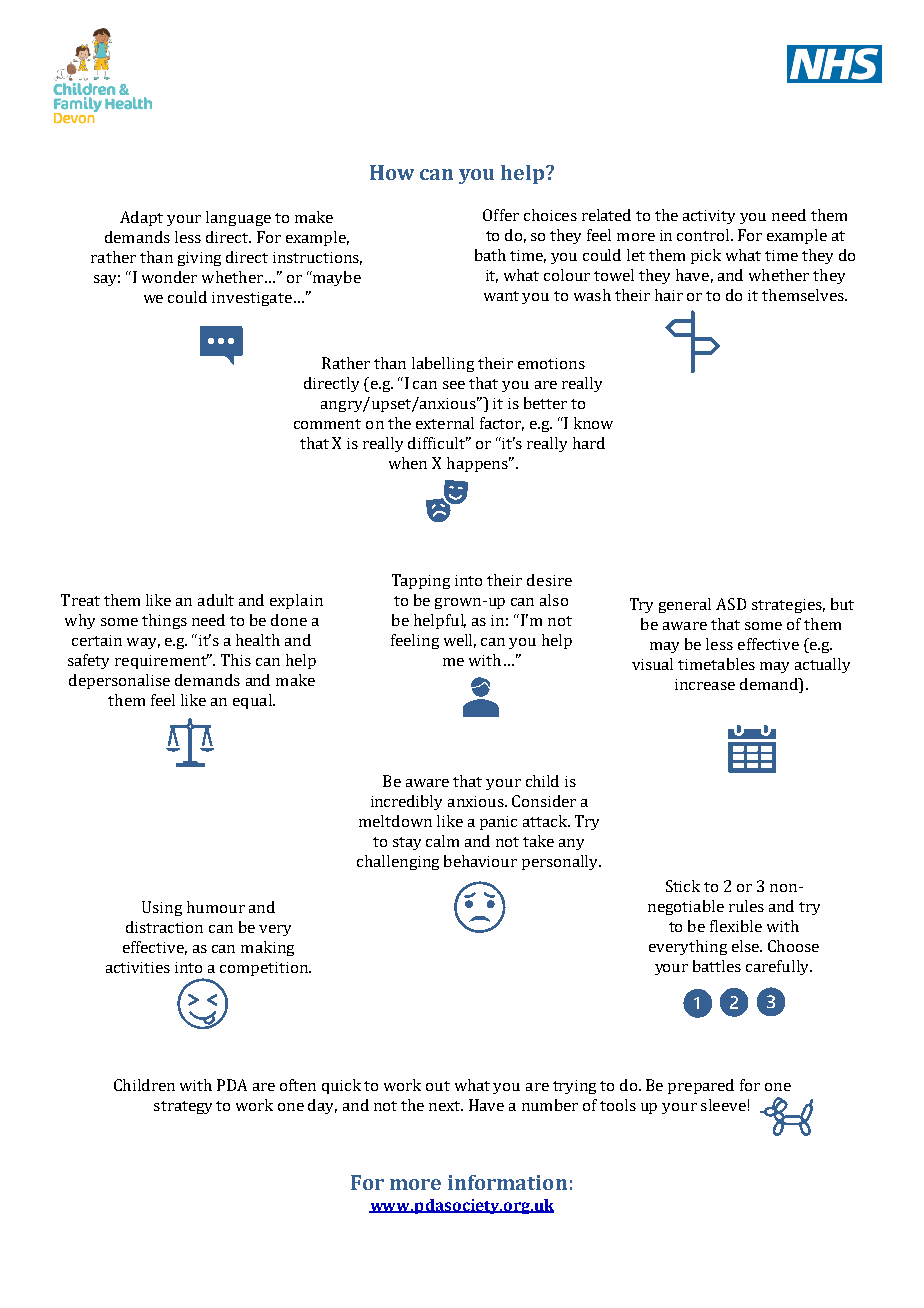  Describe the element at coordinates (709, 217) in the page. I see `activity` at that location.
